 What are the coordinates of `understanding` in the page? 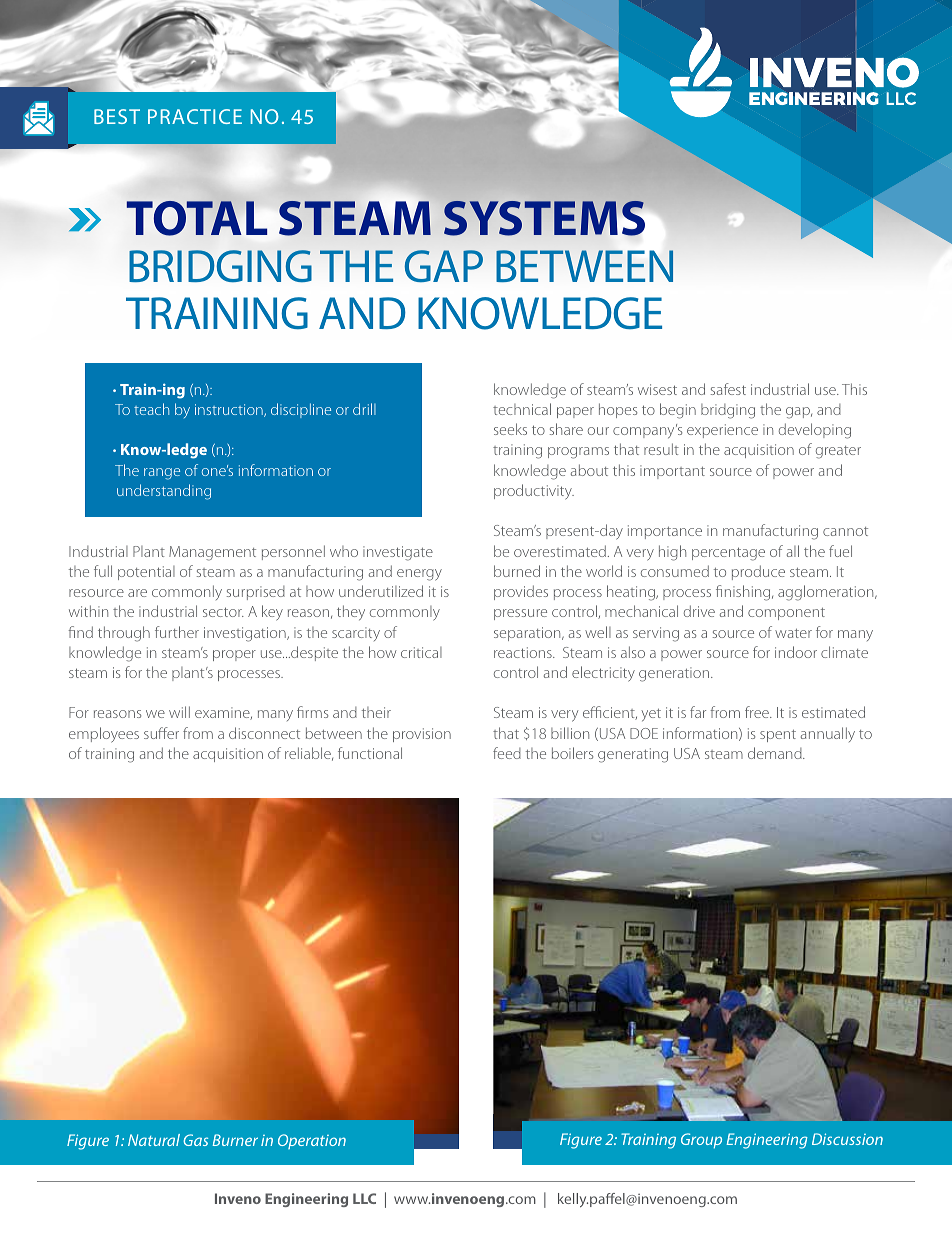 It's located at (164, 492).
